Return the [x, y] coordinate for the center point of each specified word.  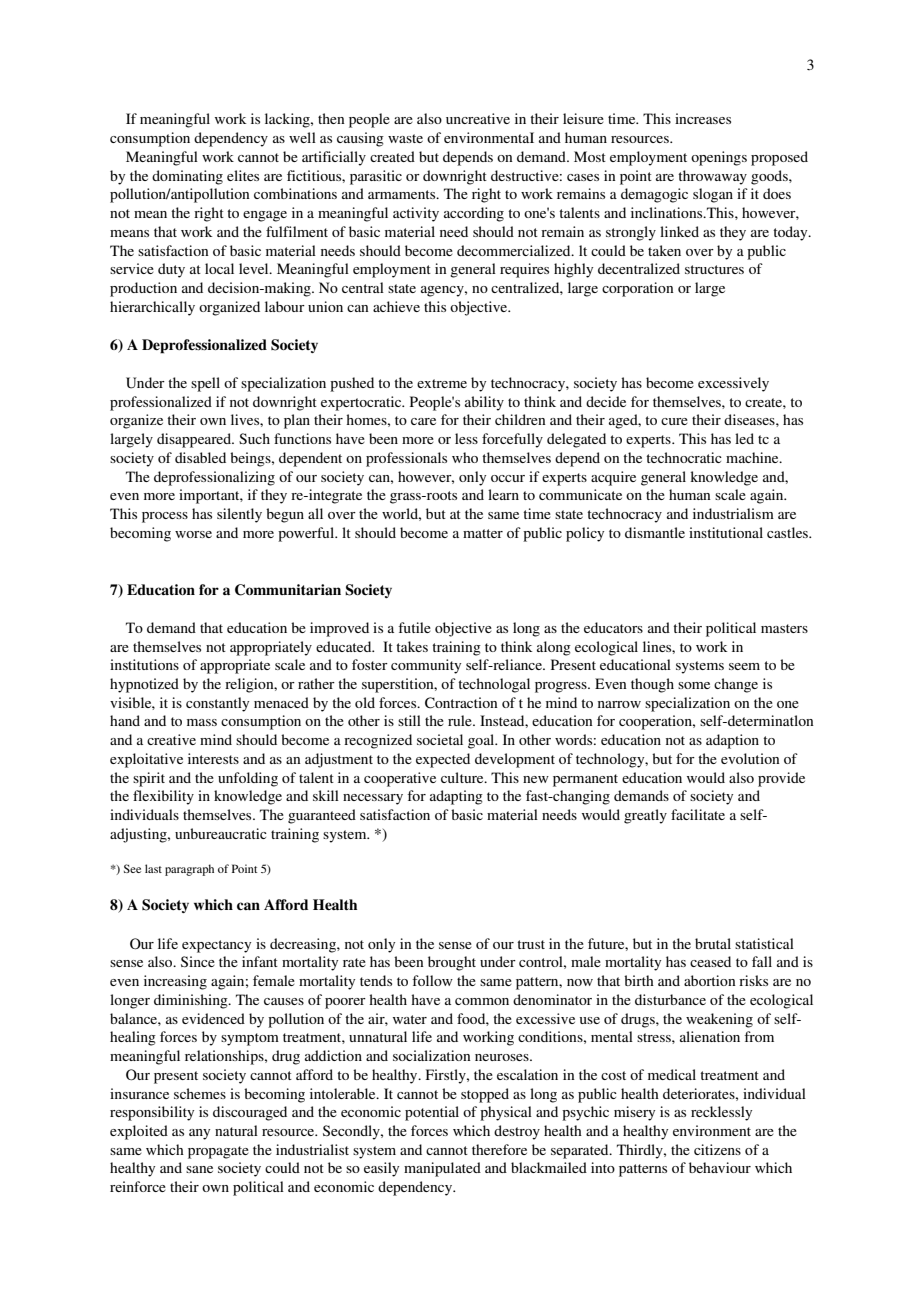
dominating [187, 177]
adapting [456, 797]
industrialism [733, 513]
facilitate [698, 814]
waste [405, 138]
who [465, 457]
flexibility [163, 797]
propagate [218, 1152]
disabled [200, 457]
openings [719, 158]
